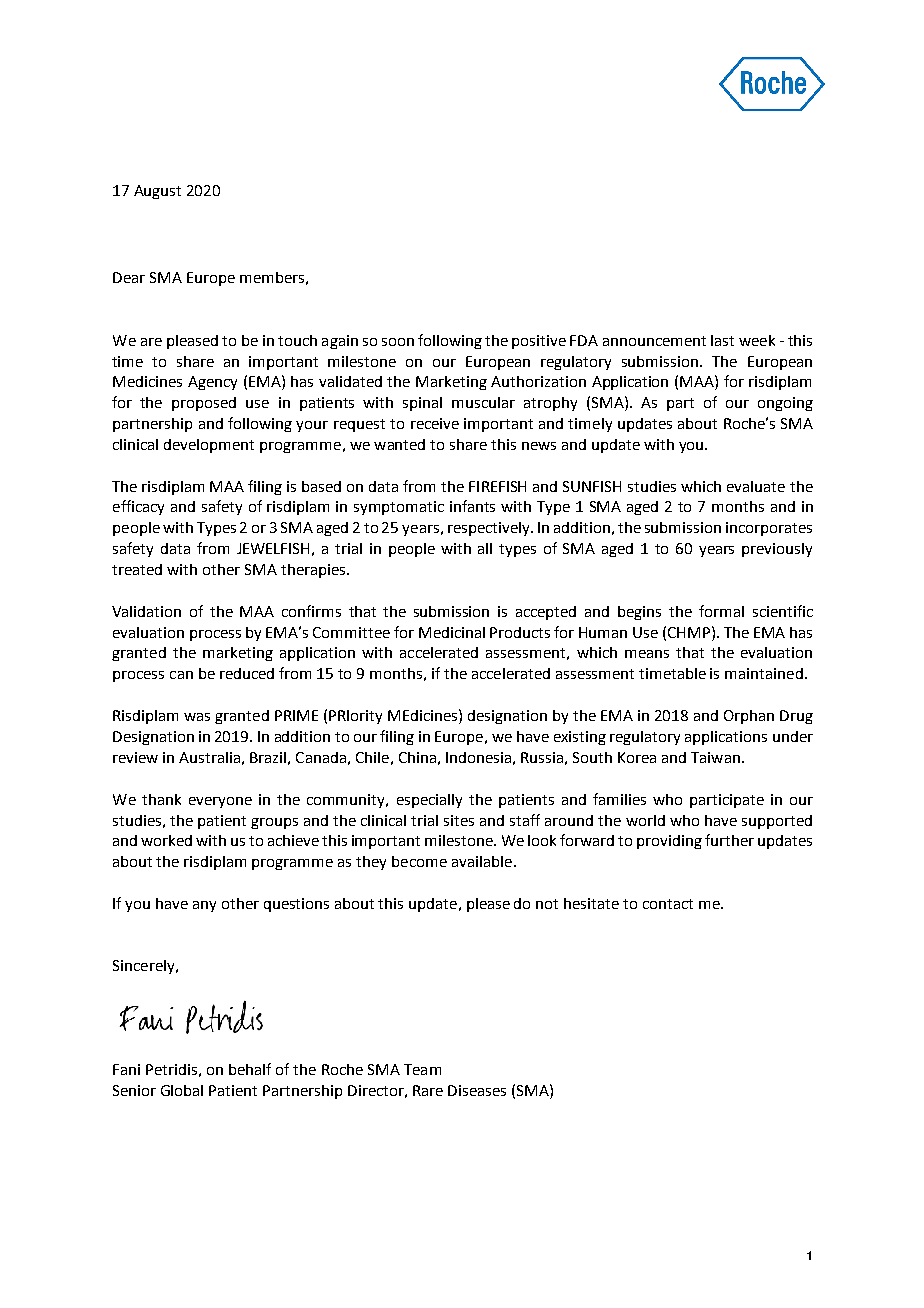 The image size is (924, 1308). I want to click on formal, so click(721, 611).
